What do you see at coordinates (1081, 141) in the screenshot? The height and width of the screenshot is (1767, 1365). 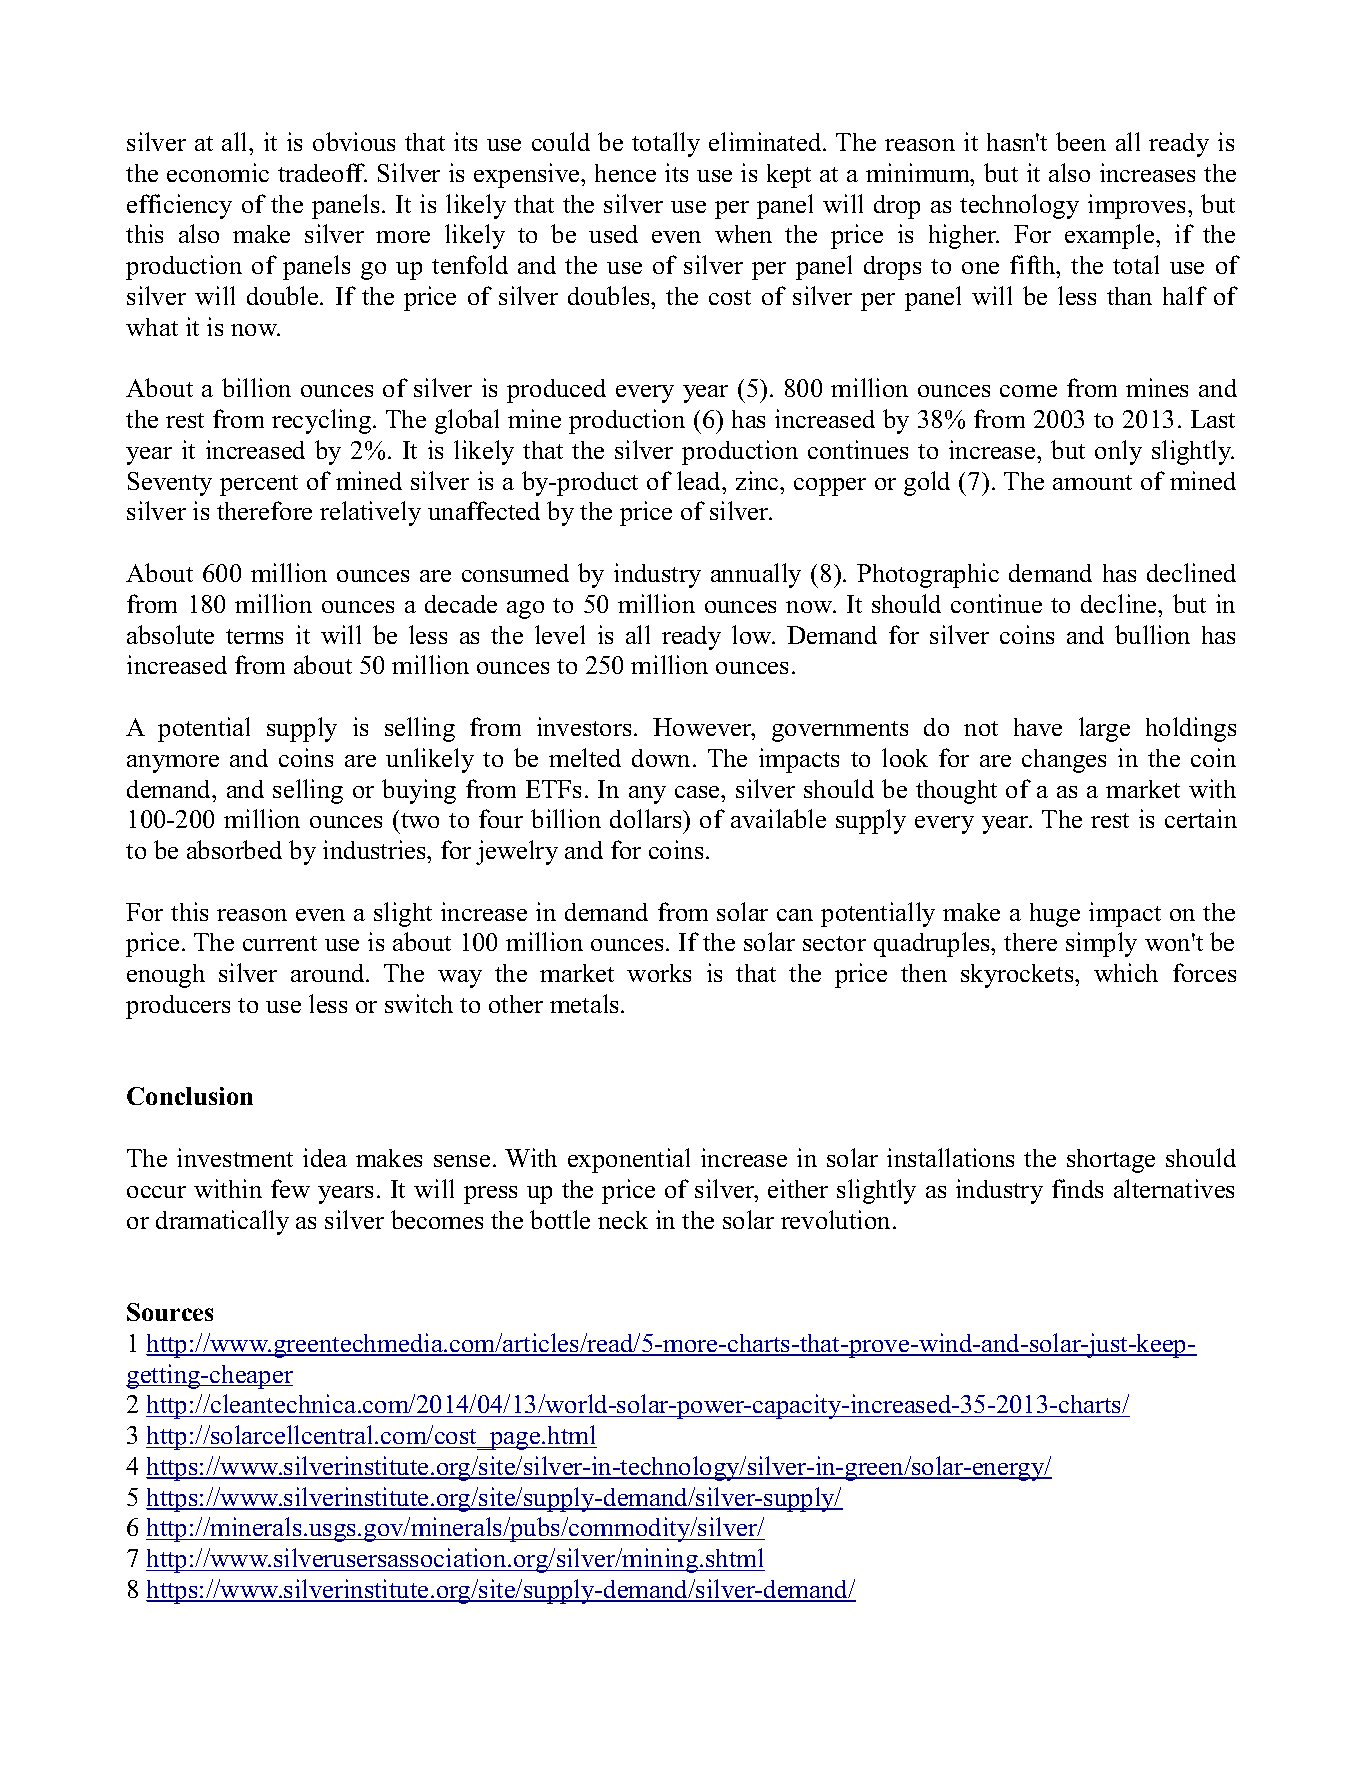 I see `been` at bounding box center [1081, 141].
